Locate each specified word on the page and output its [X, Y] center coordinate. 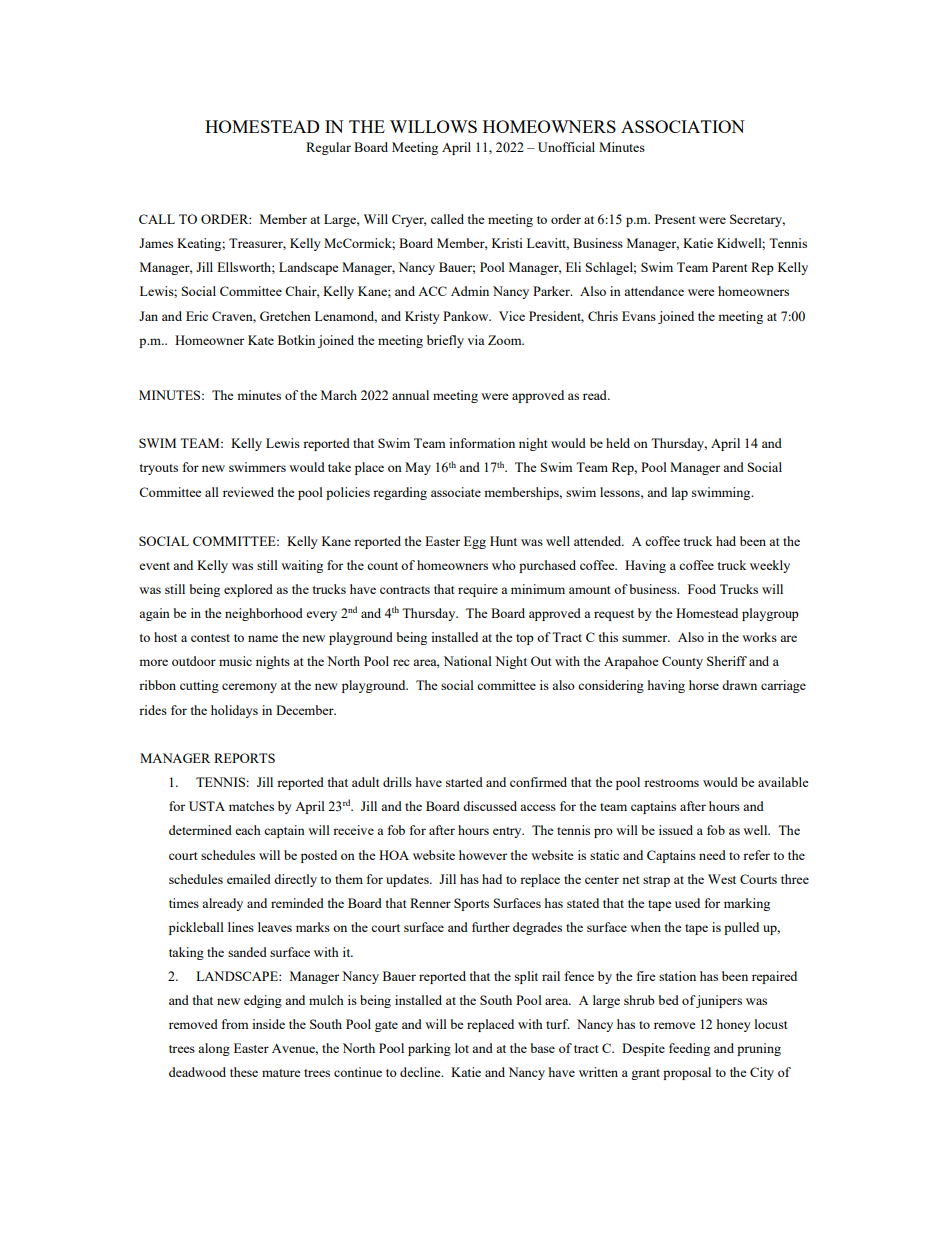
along [214, 1049]
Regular [328, 148]
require [478, 590]
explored [248, 590]
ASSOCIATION [683, 126]
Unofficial [566, 147]
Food [702, 589]
